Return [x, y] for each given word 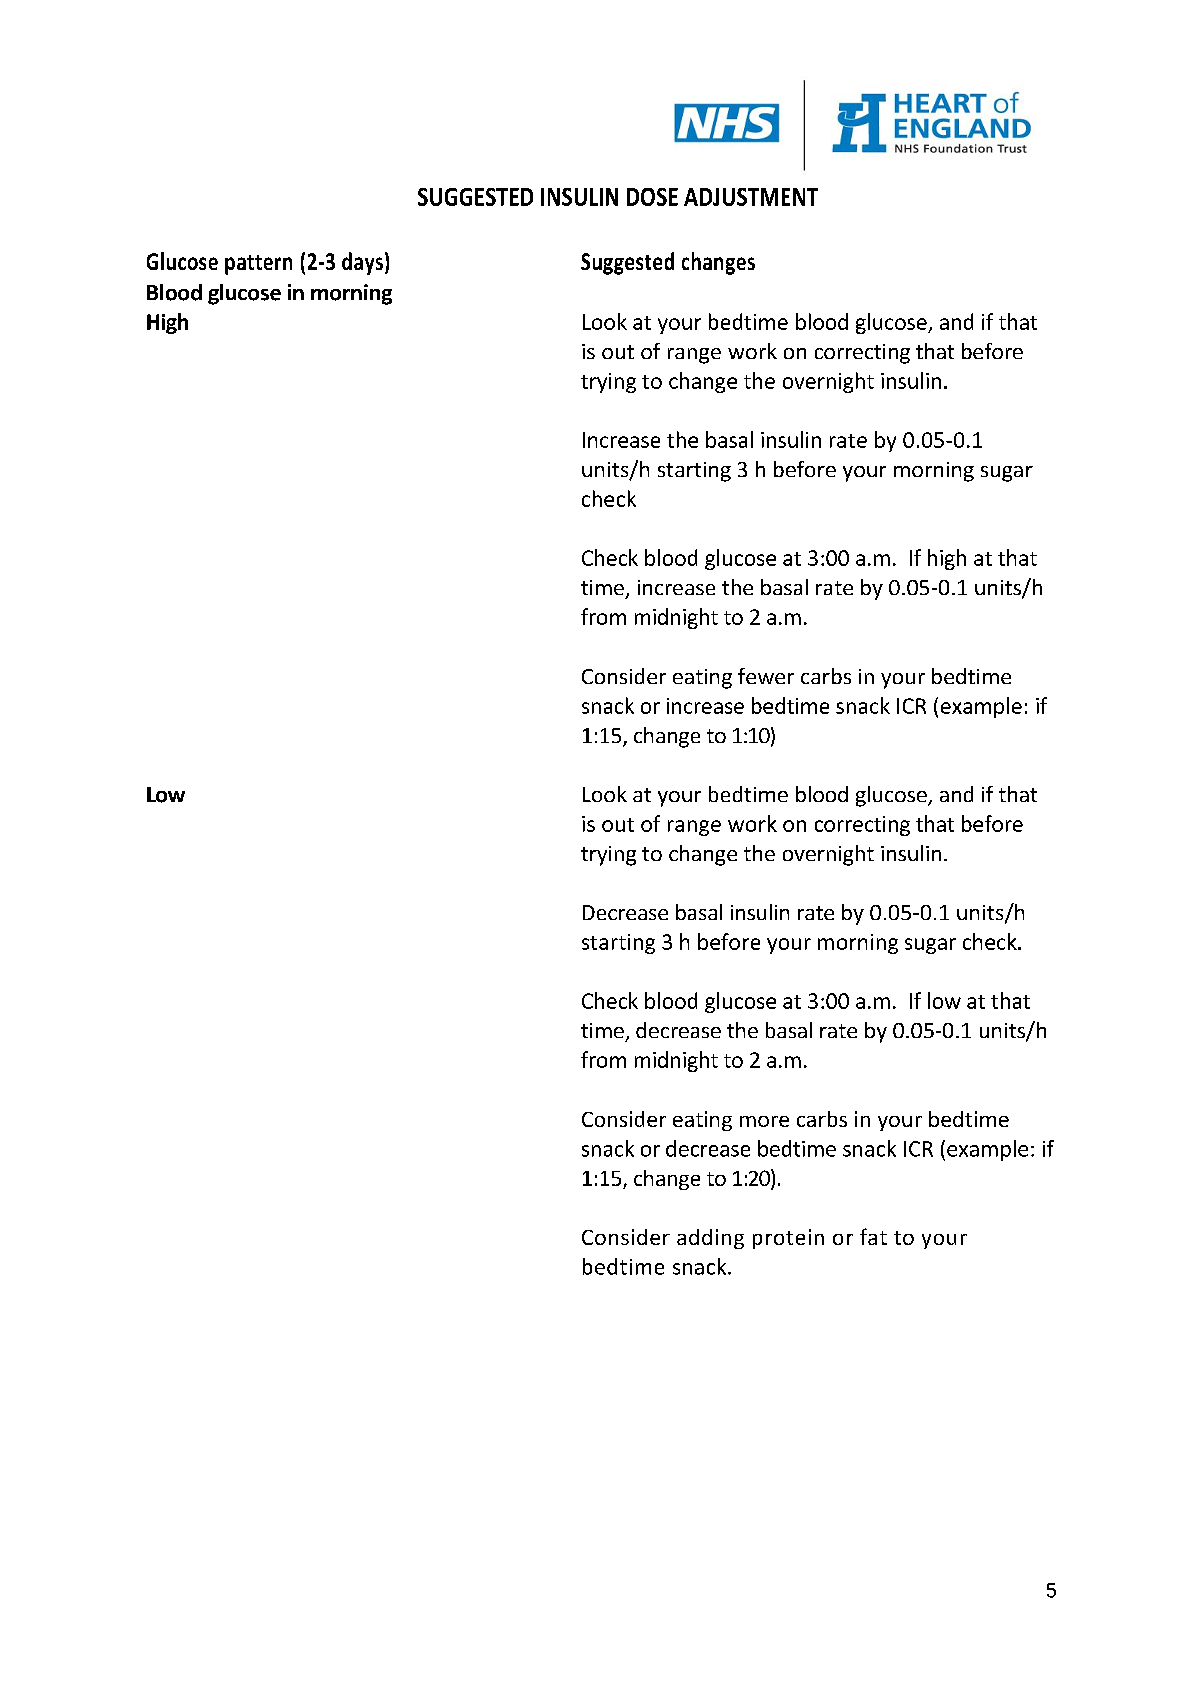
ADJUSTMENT [751, 197]
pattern [258, 265]
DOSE [652, 197]
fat [873, 1236]
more [764, 1121]
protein [788, 1239]
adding [710, 1239]
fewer [766, 676]
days [362, 263]
